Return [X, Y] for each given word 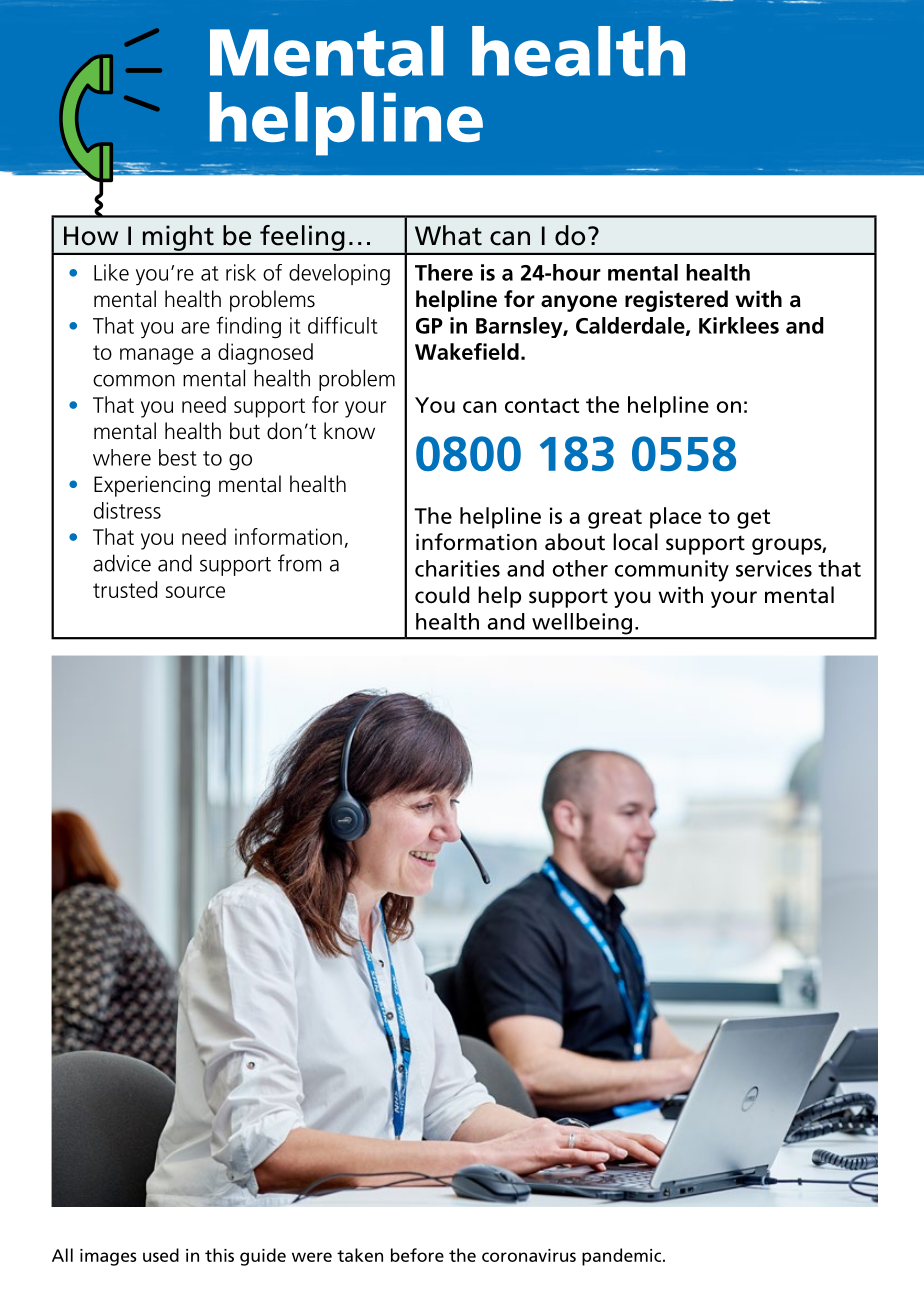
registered [676, 301]
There [444, 272]
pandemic [623, 1257]
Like [111, 272]
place [675, 518]
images [108, 1257]
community [672, 571]
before [417, 1255]
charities [457, 568]
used [161, 1255]
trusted [125, 589]
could [442, 595]
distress [127, 510]
